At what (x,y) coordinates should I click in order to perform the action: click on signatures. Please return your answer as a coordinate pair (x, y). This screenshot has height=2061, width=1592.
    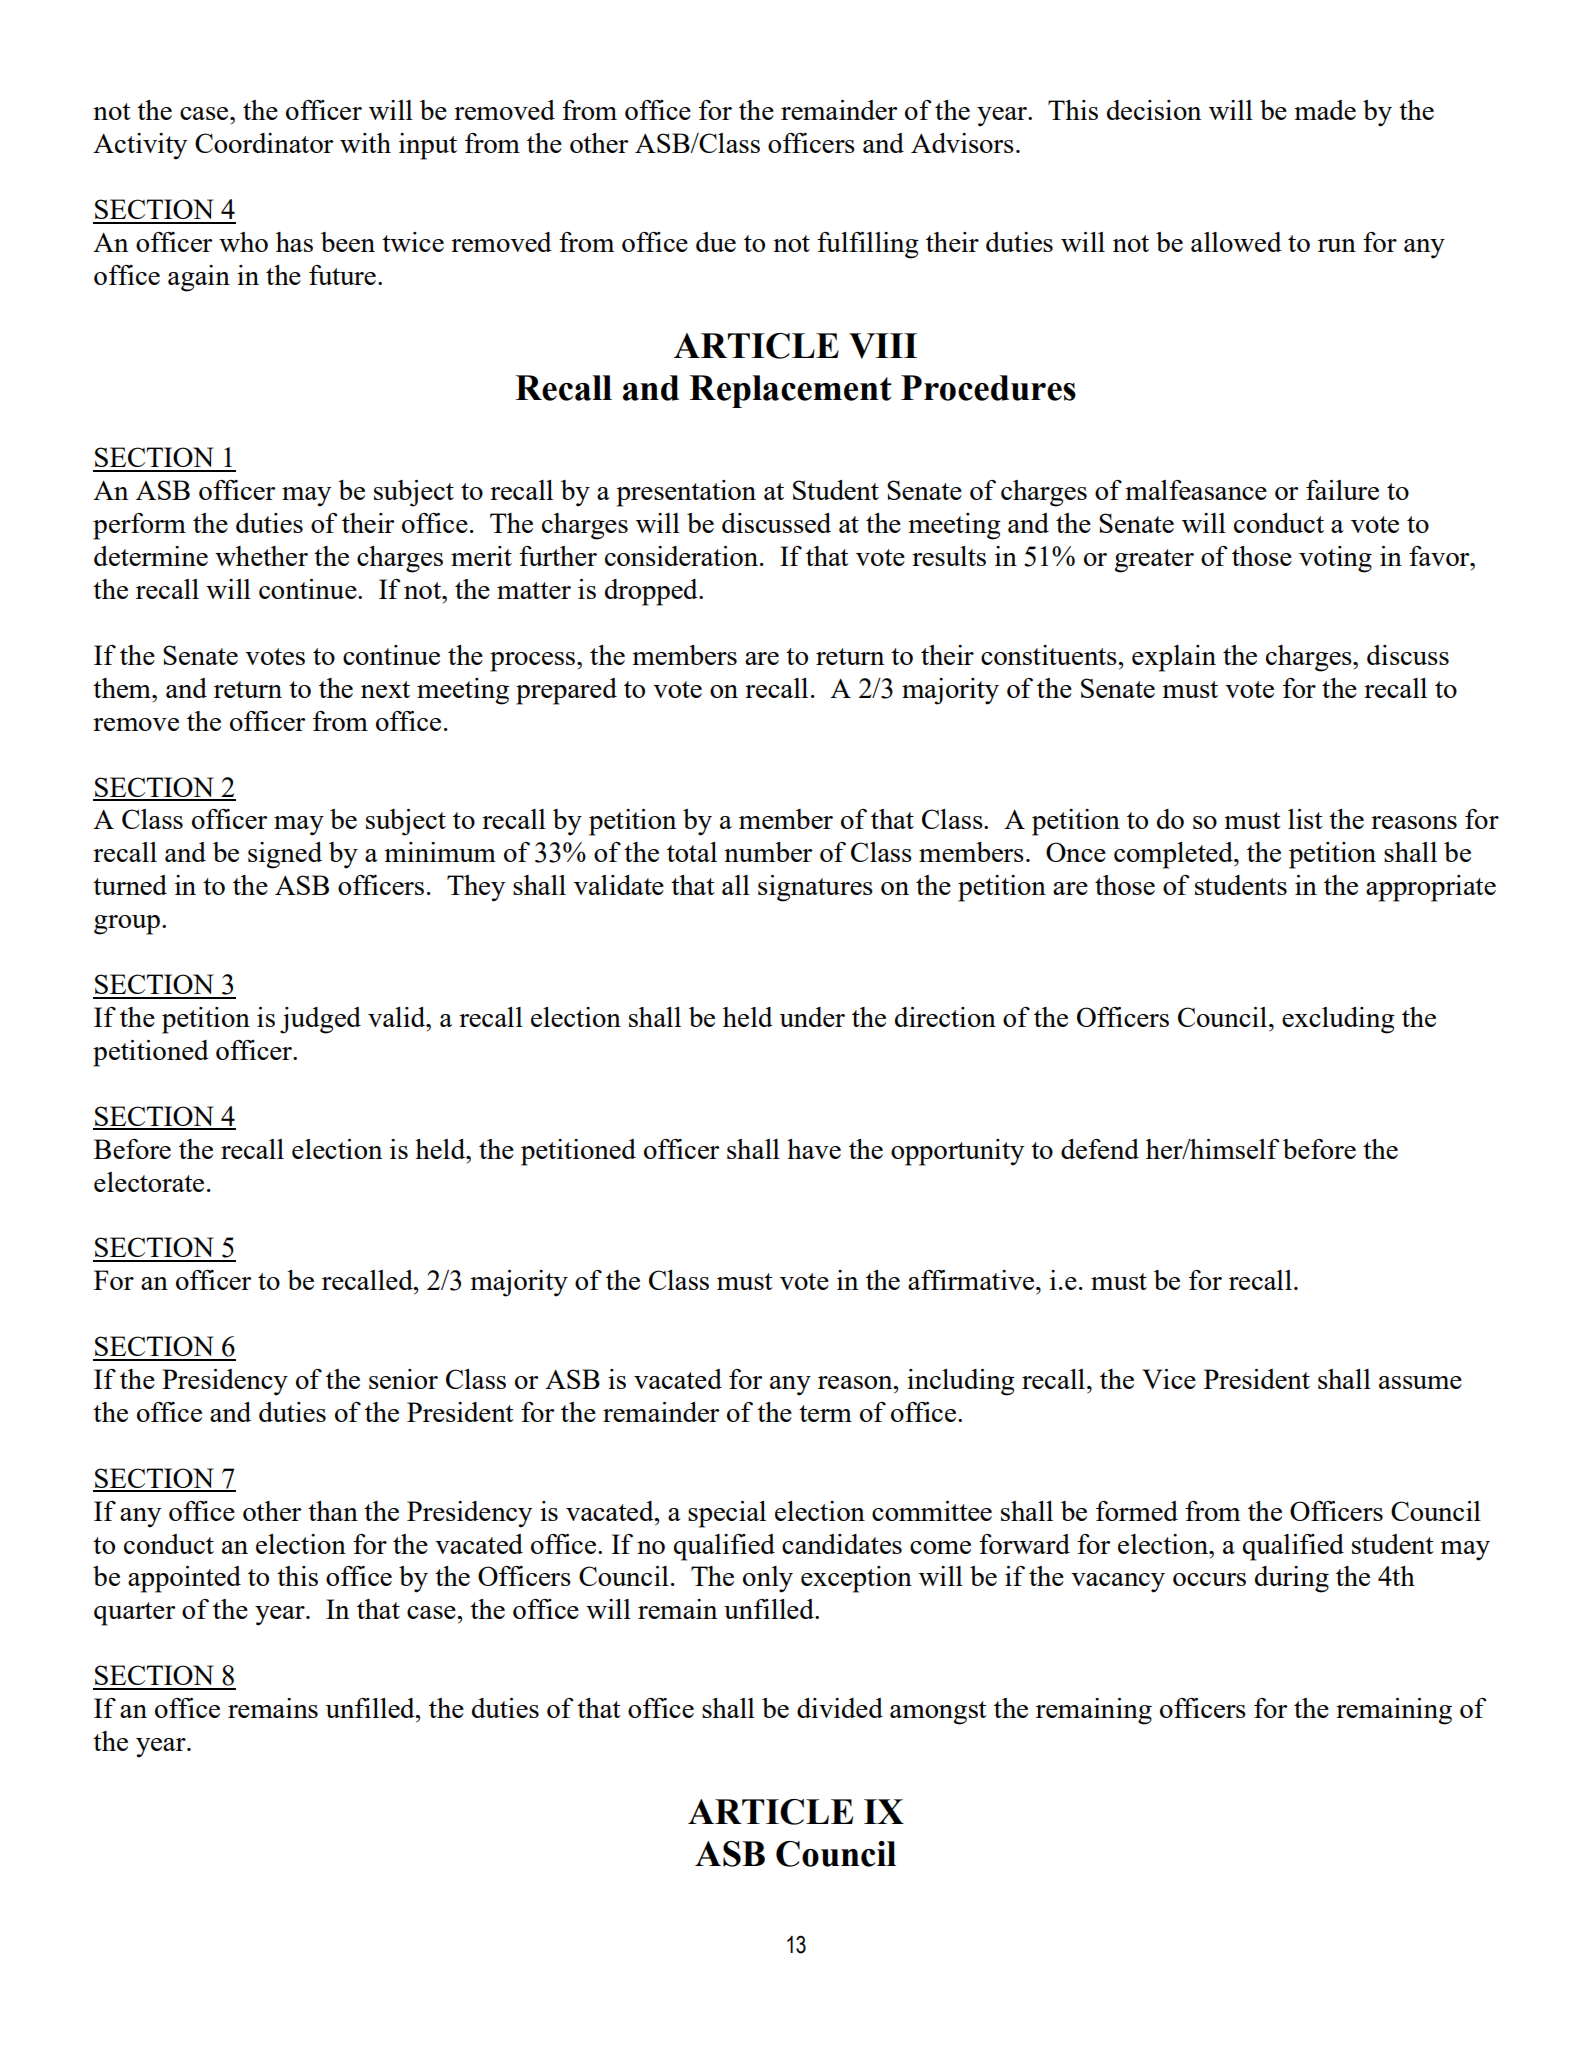
    Looking at the image, I should click on (815, 888).
